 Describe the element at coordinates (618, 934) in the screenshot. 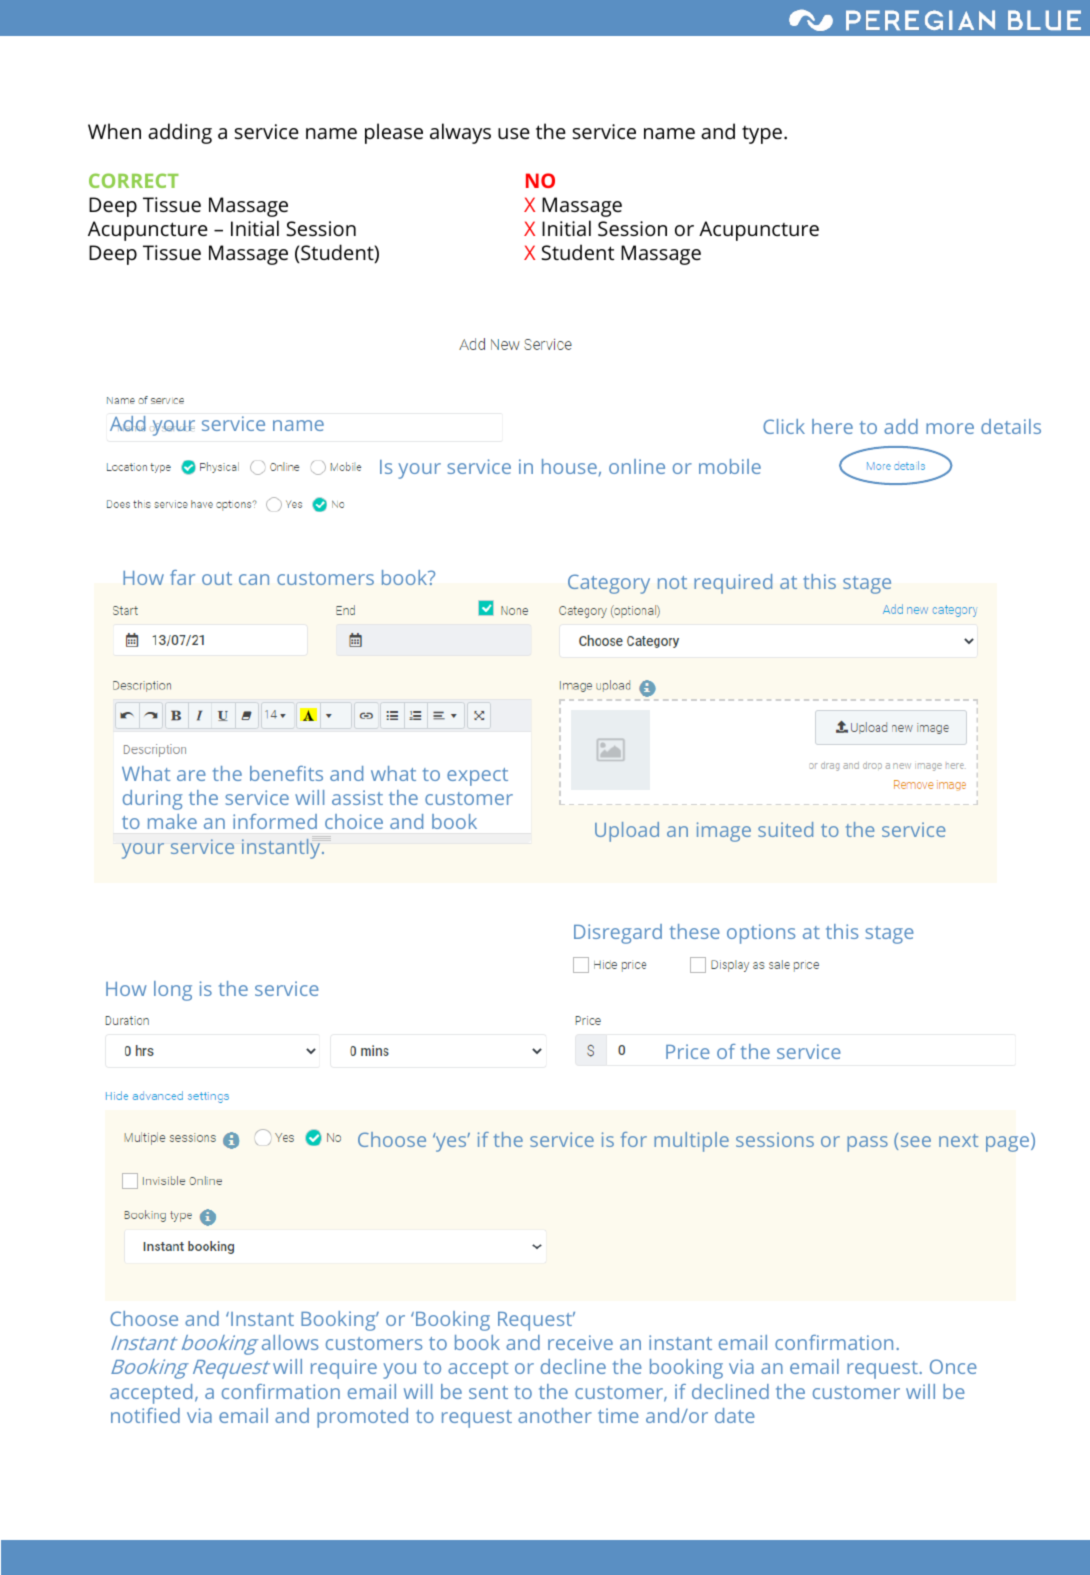

I see `Disregard` at that location.
